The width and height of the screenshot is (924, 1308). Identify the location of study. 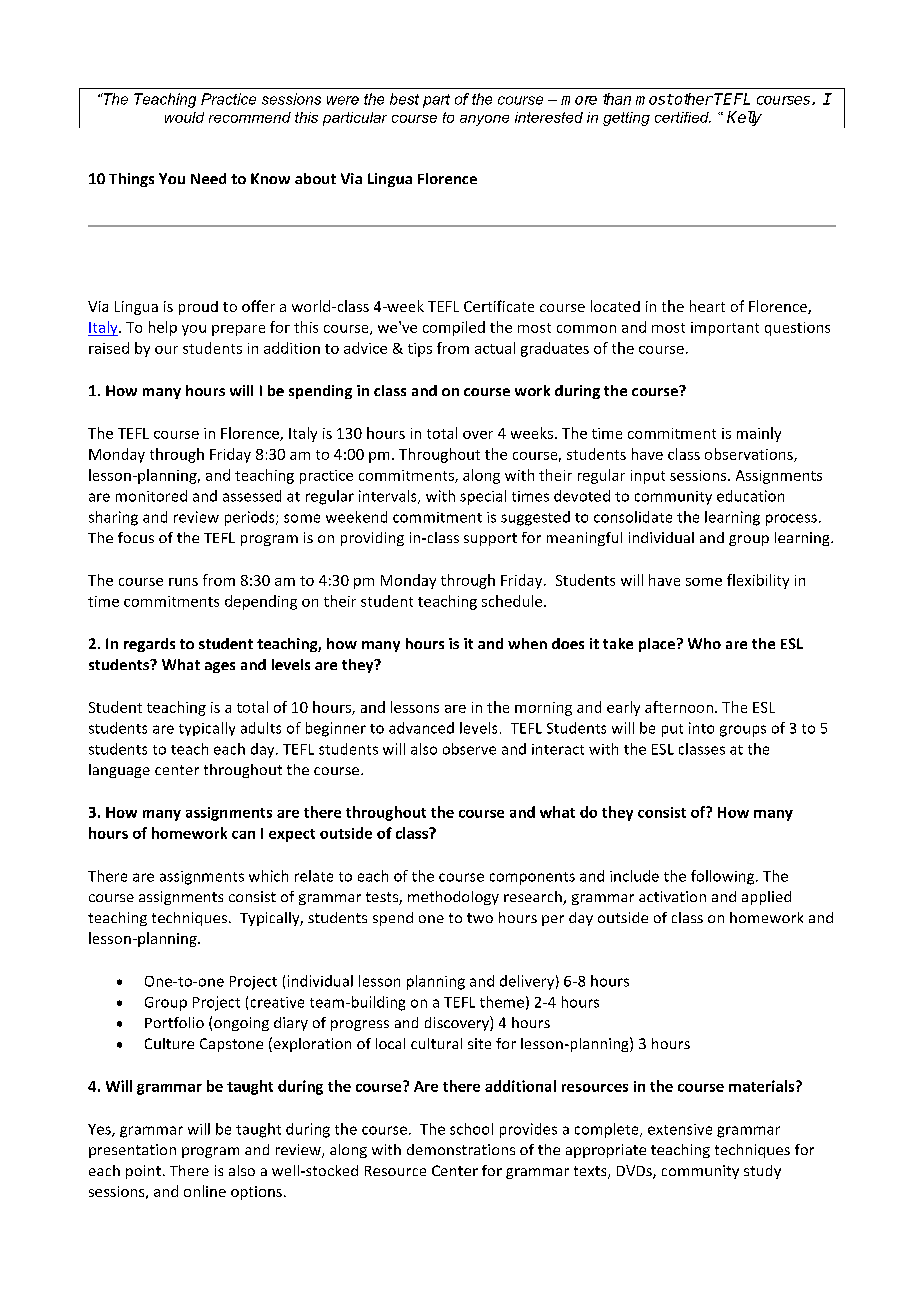
(762, 1172).
